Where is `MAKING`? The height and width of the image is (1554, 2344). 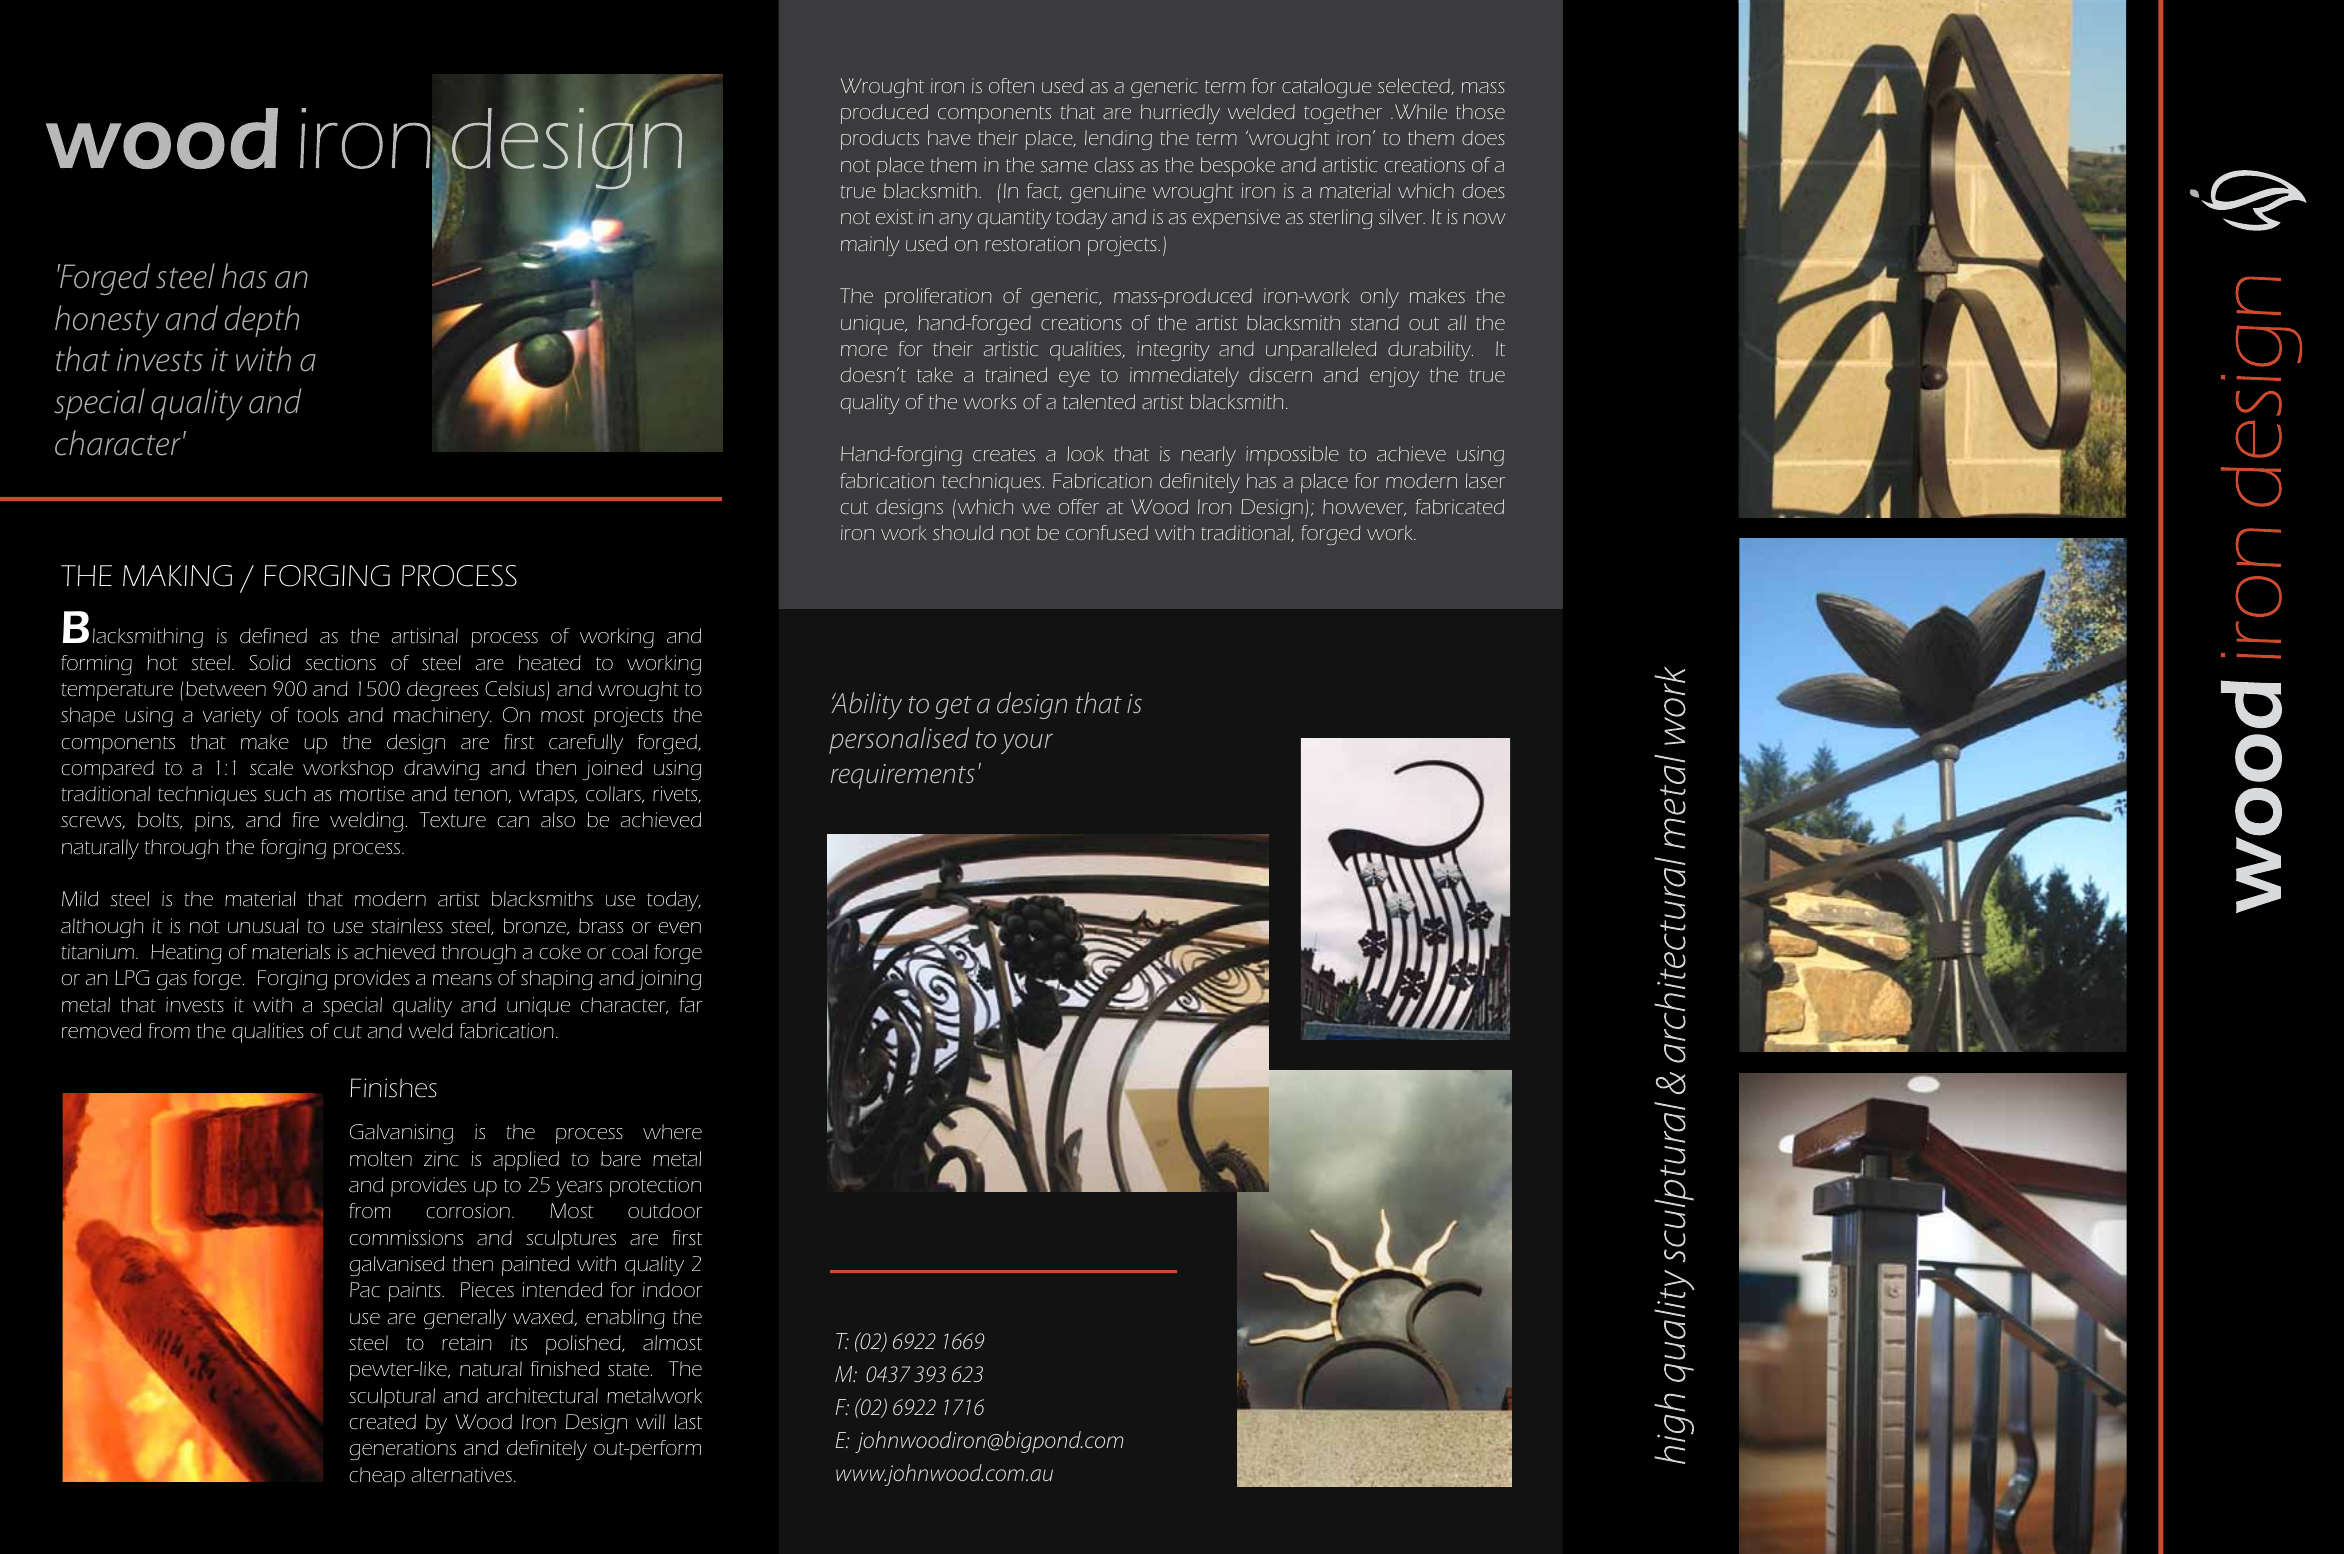
MAKING is located at coordinates (177, 576).
